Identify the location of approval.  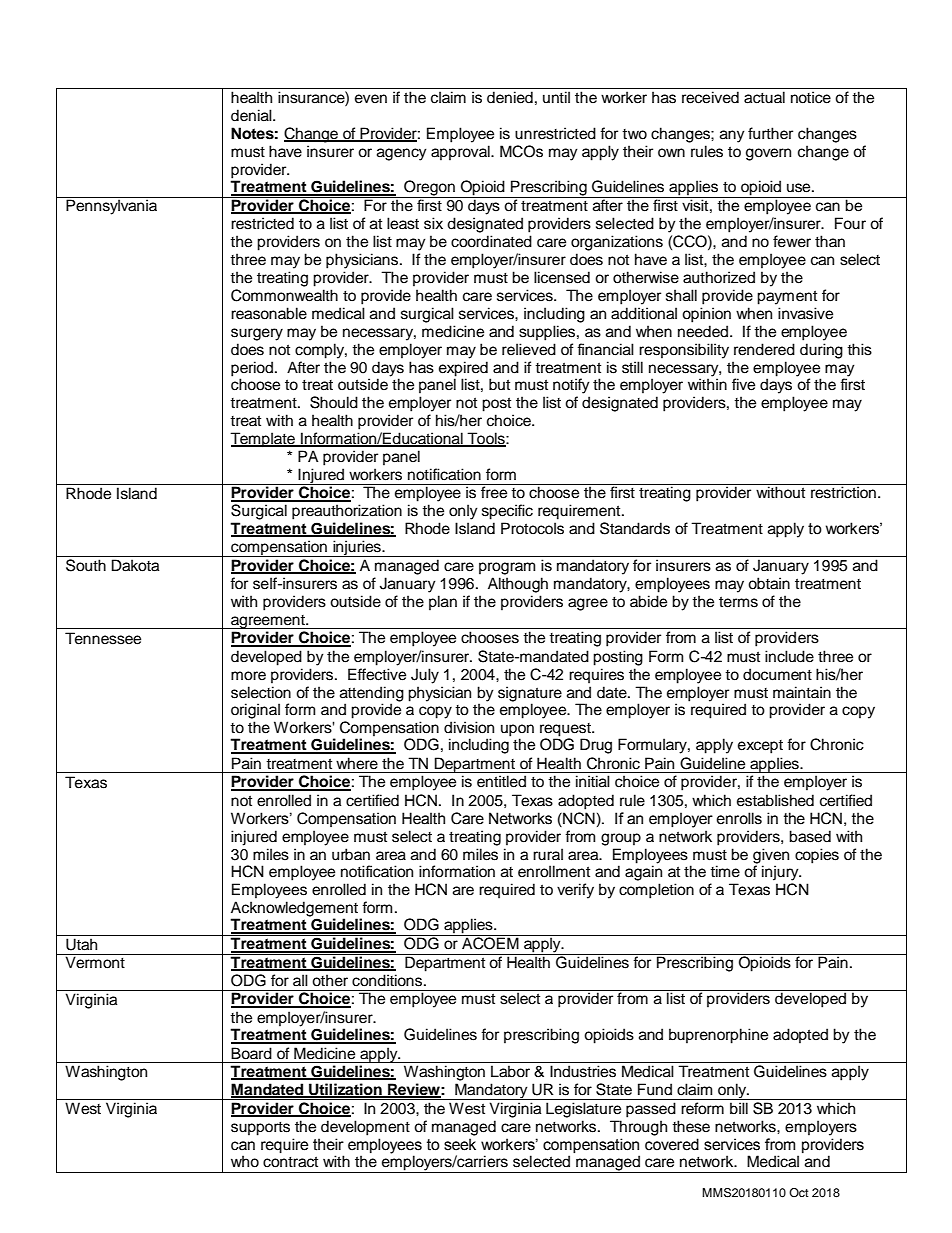
(461, 153).
